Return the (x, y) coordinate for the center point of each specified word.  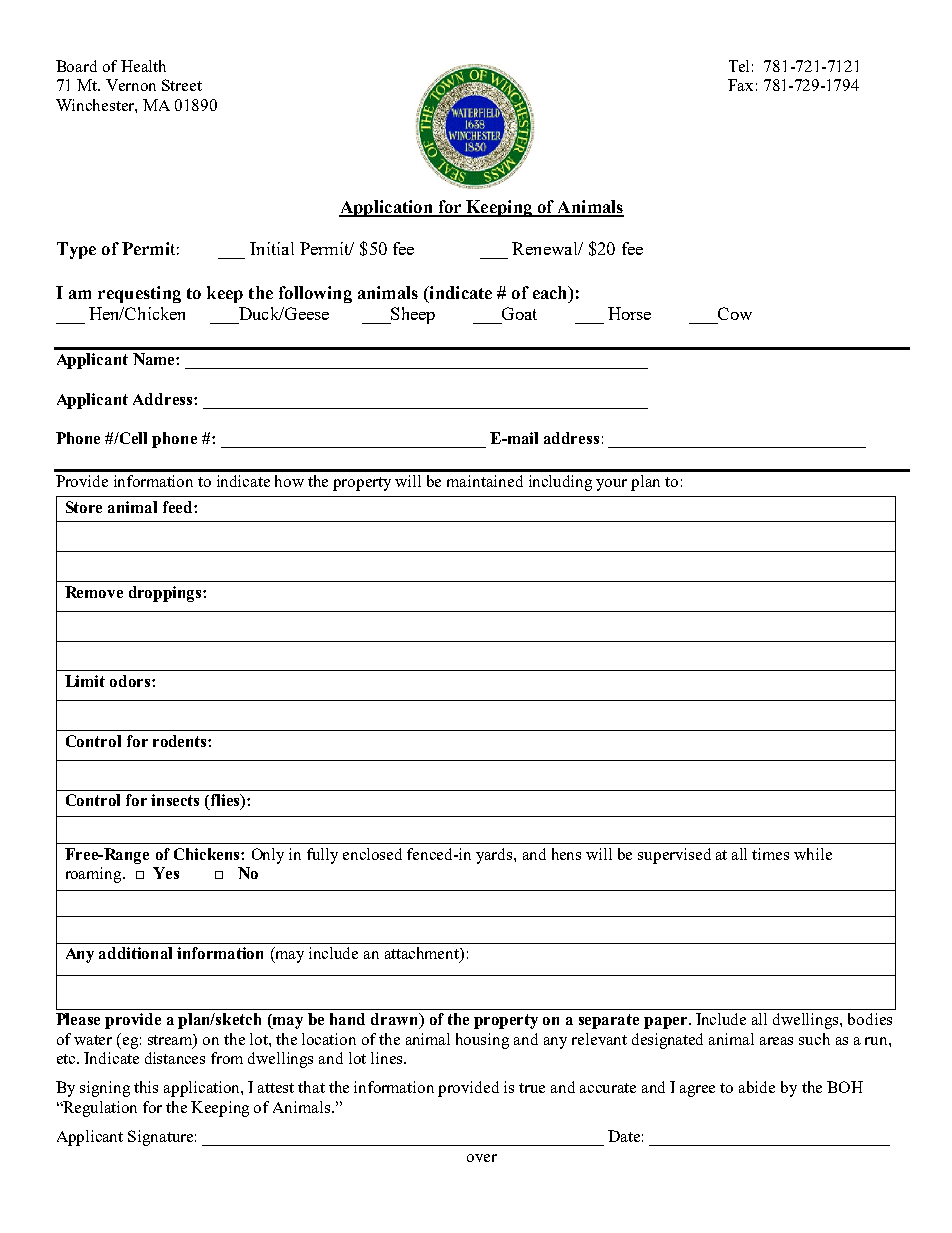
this (146, 1087)
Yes (166, 873)
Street (182, 85)
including (560, 483)
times (770, 854)
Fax (740, 85)
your (611, 485)
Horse (629, 313)
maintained (485, 481)
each (551, 292)
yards (495, 856)
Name (155, 359)
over (482, 1158)
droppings (166, 594)
